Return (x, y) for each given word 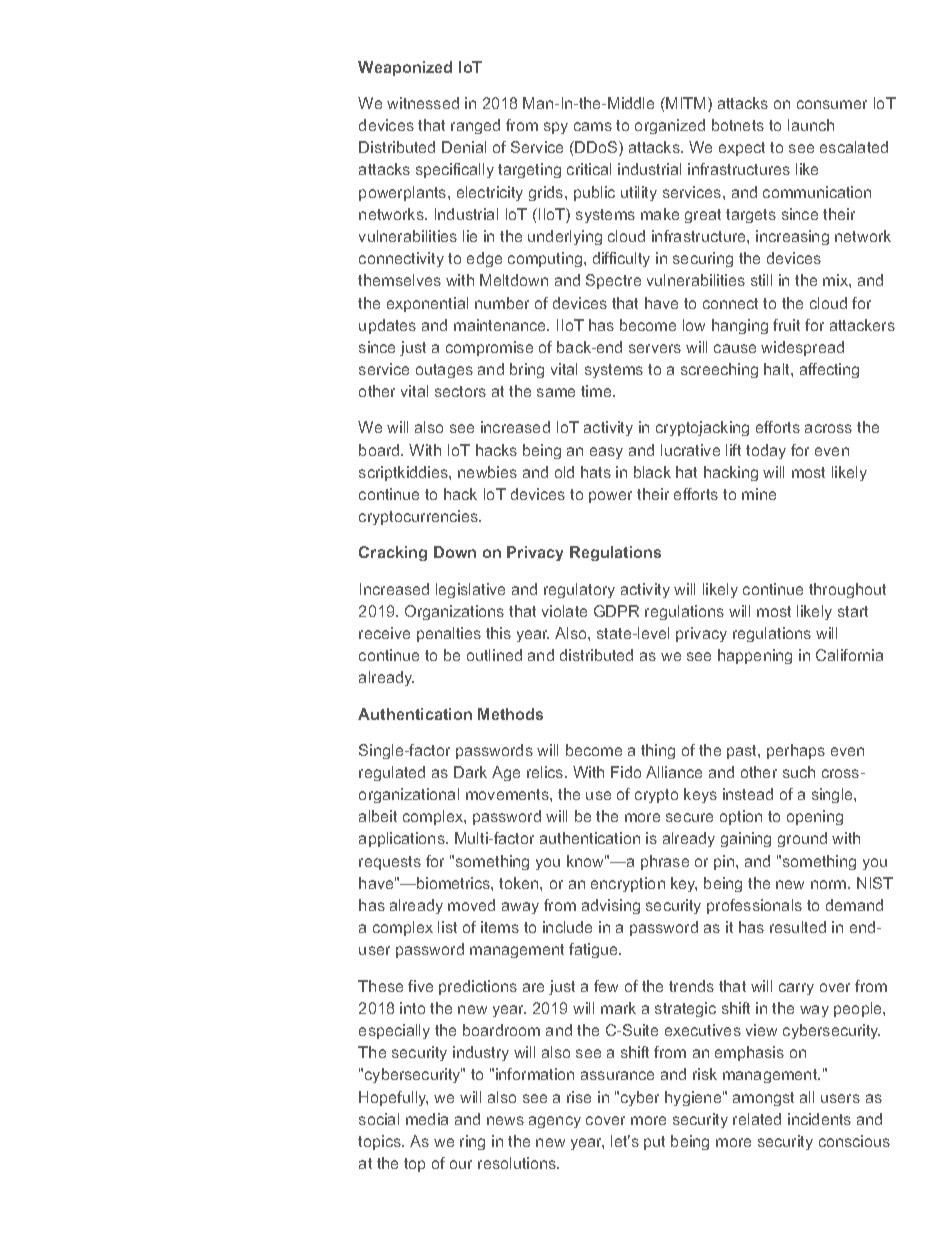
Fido (626, 772)
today (766, 451)
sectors (460, 391)
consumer (832, 104)
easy (606, 453)
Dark (470, 772)
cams (593, 126)
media (427, 1119)
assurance (617, 1075)
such (799, 772)
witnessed (423, 103)
